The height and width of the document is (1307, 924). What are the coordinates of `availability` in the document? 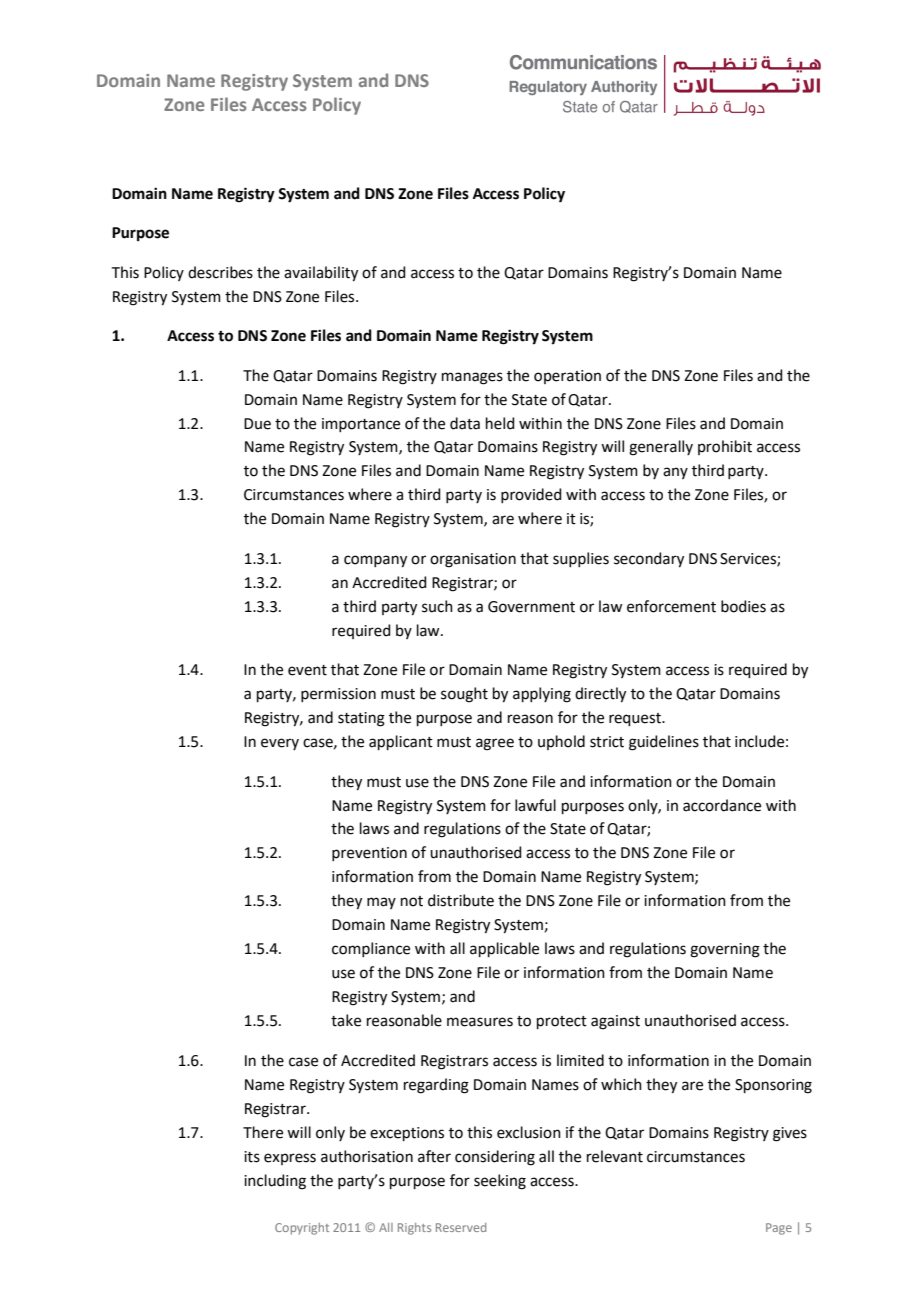 It's located at (321, 274).
